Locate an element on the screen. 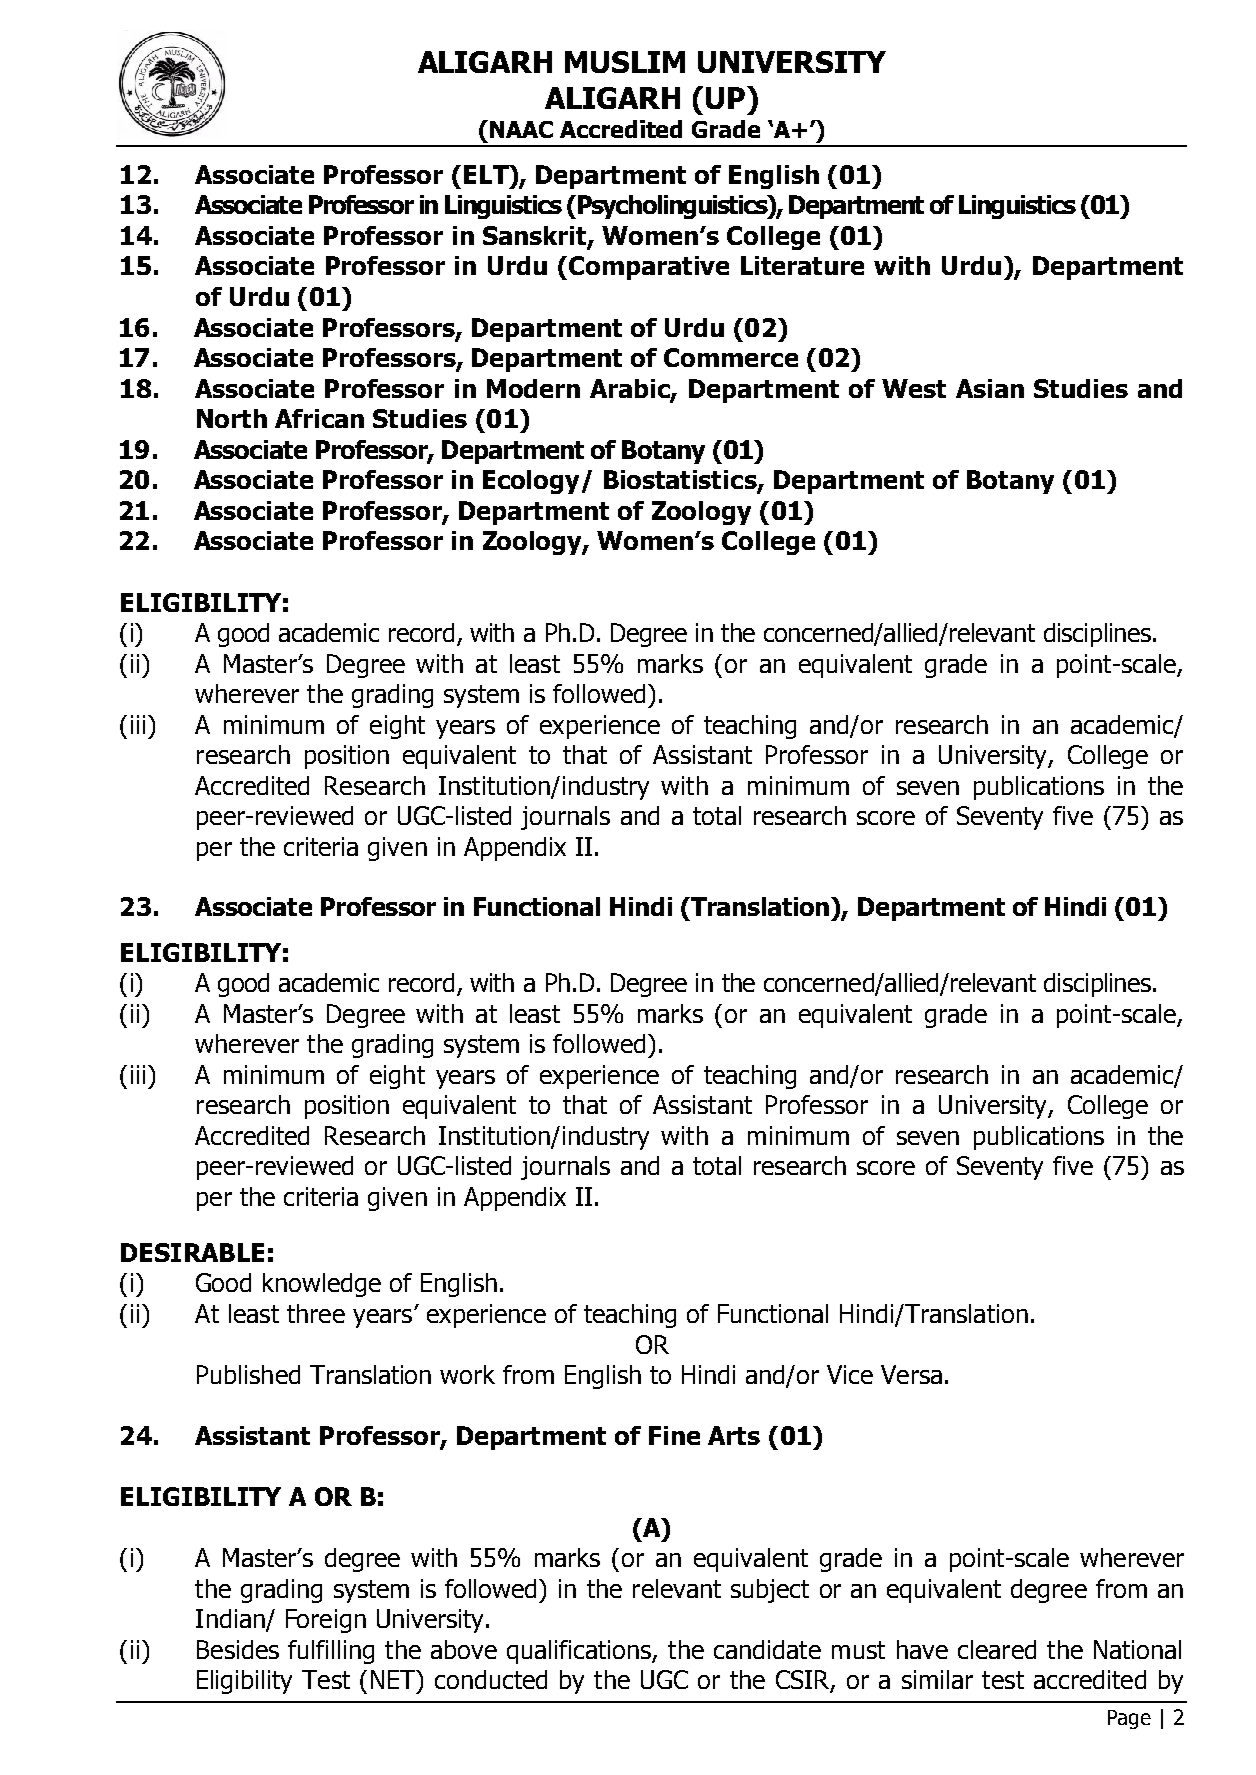  MUSLIM is located at coordinates (625, 62).
